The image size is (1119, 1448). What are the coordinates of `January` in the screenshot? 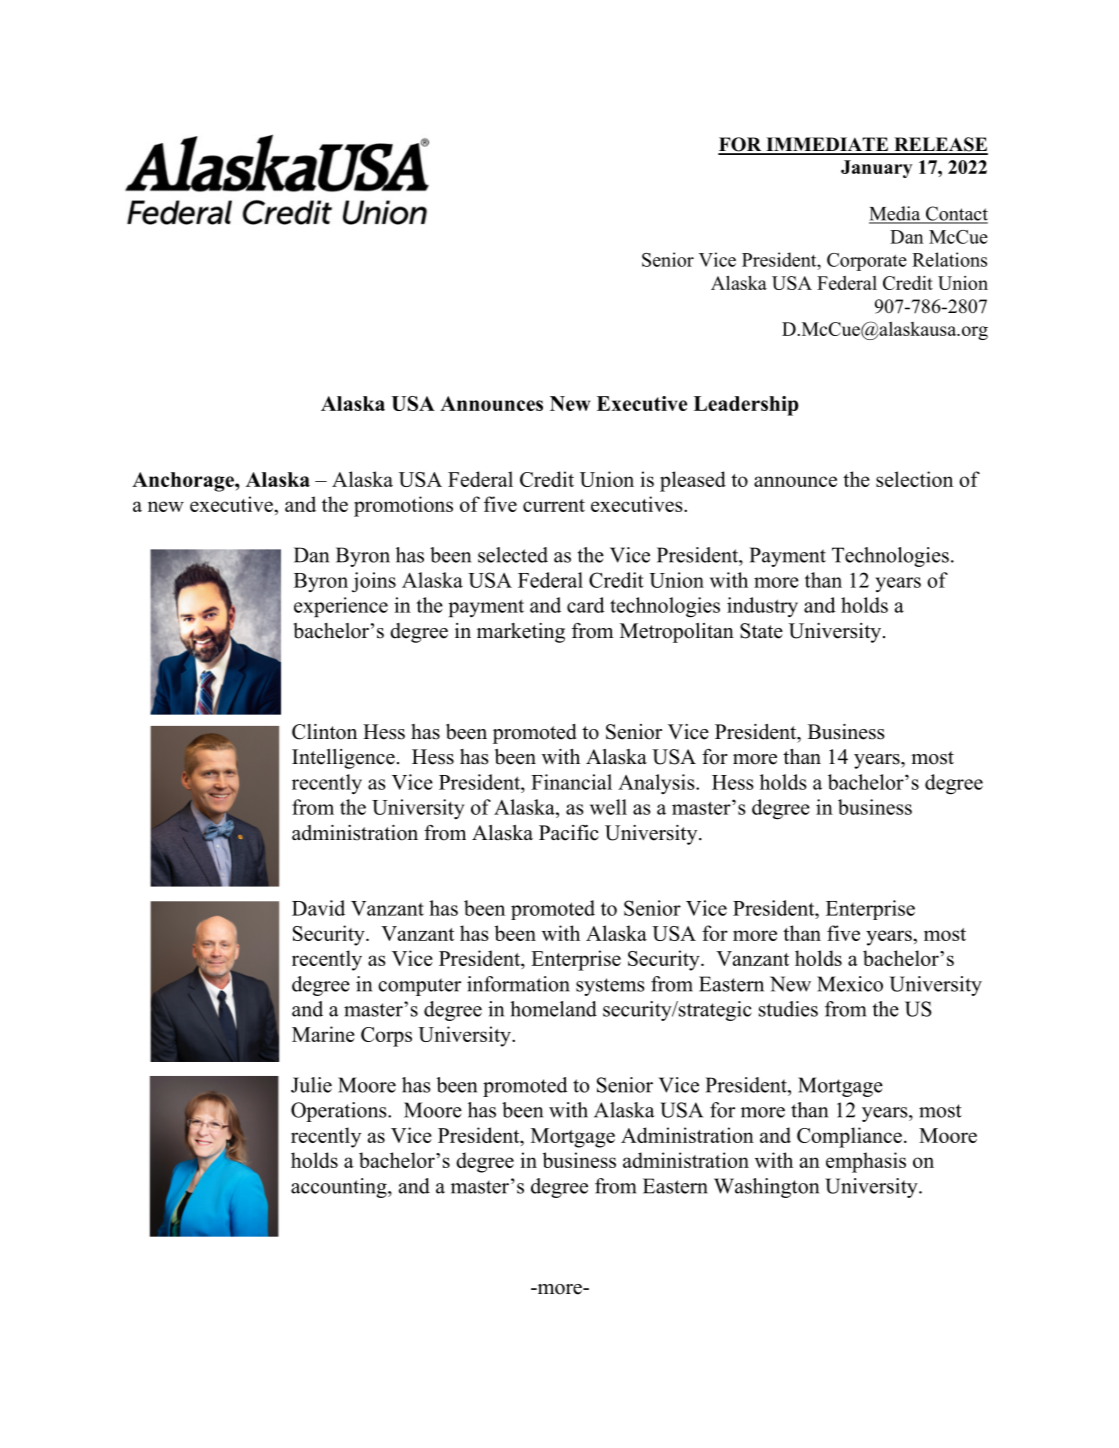 It's located at (876, 169).
